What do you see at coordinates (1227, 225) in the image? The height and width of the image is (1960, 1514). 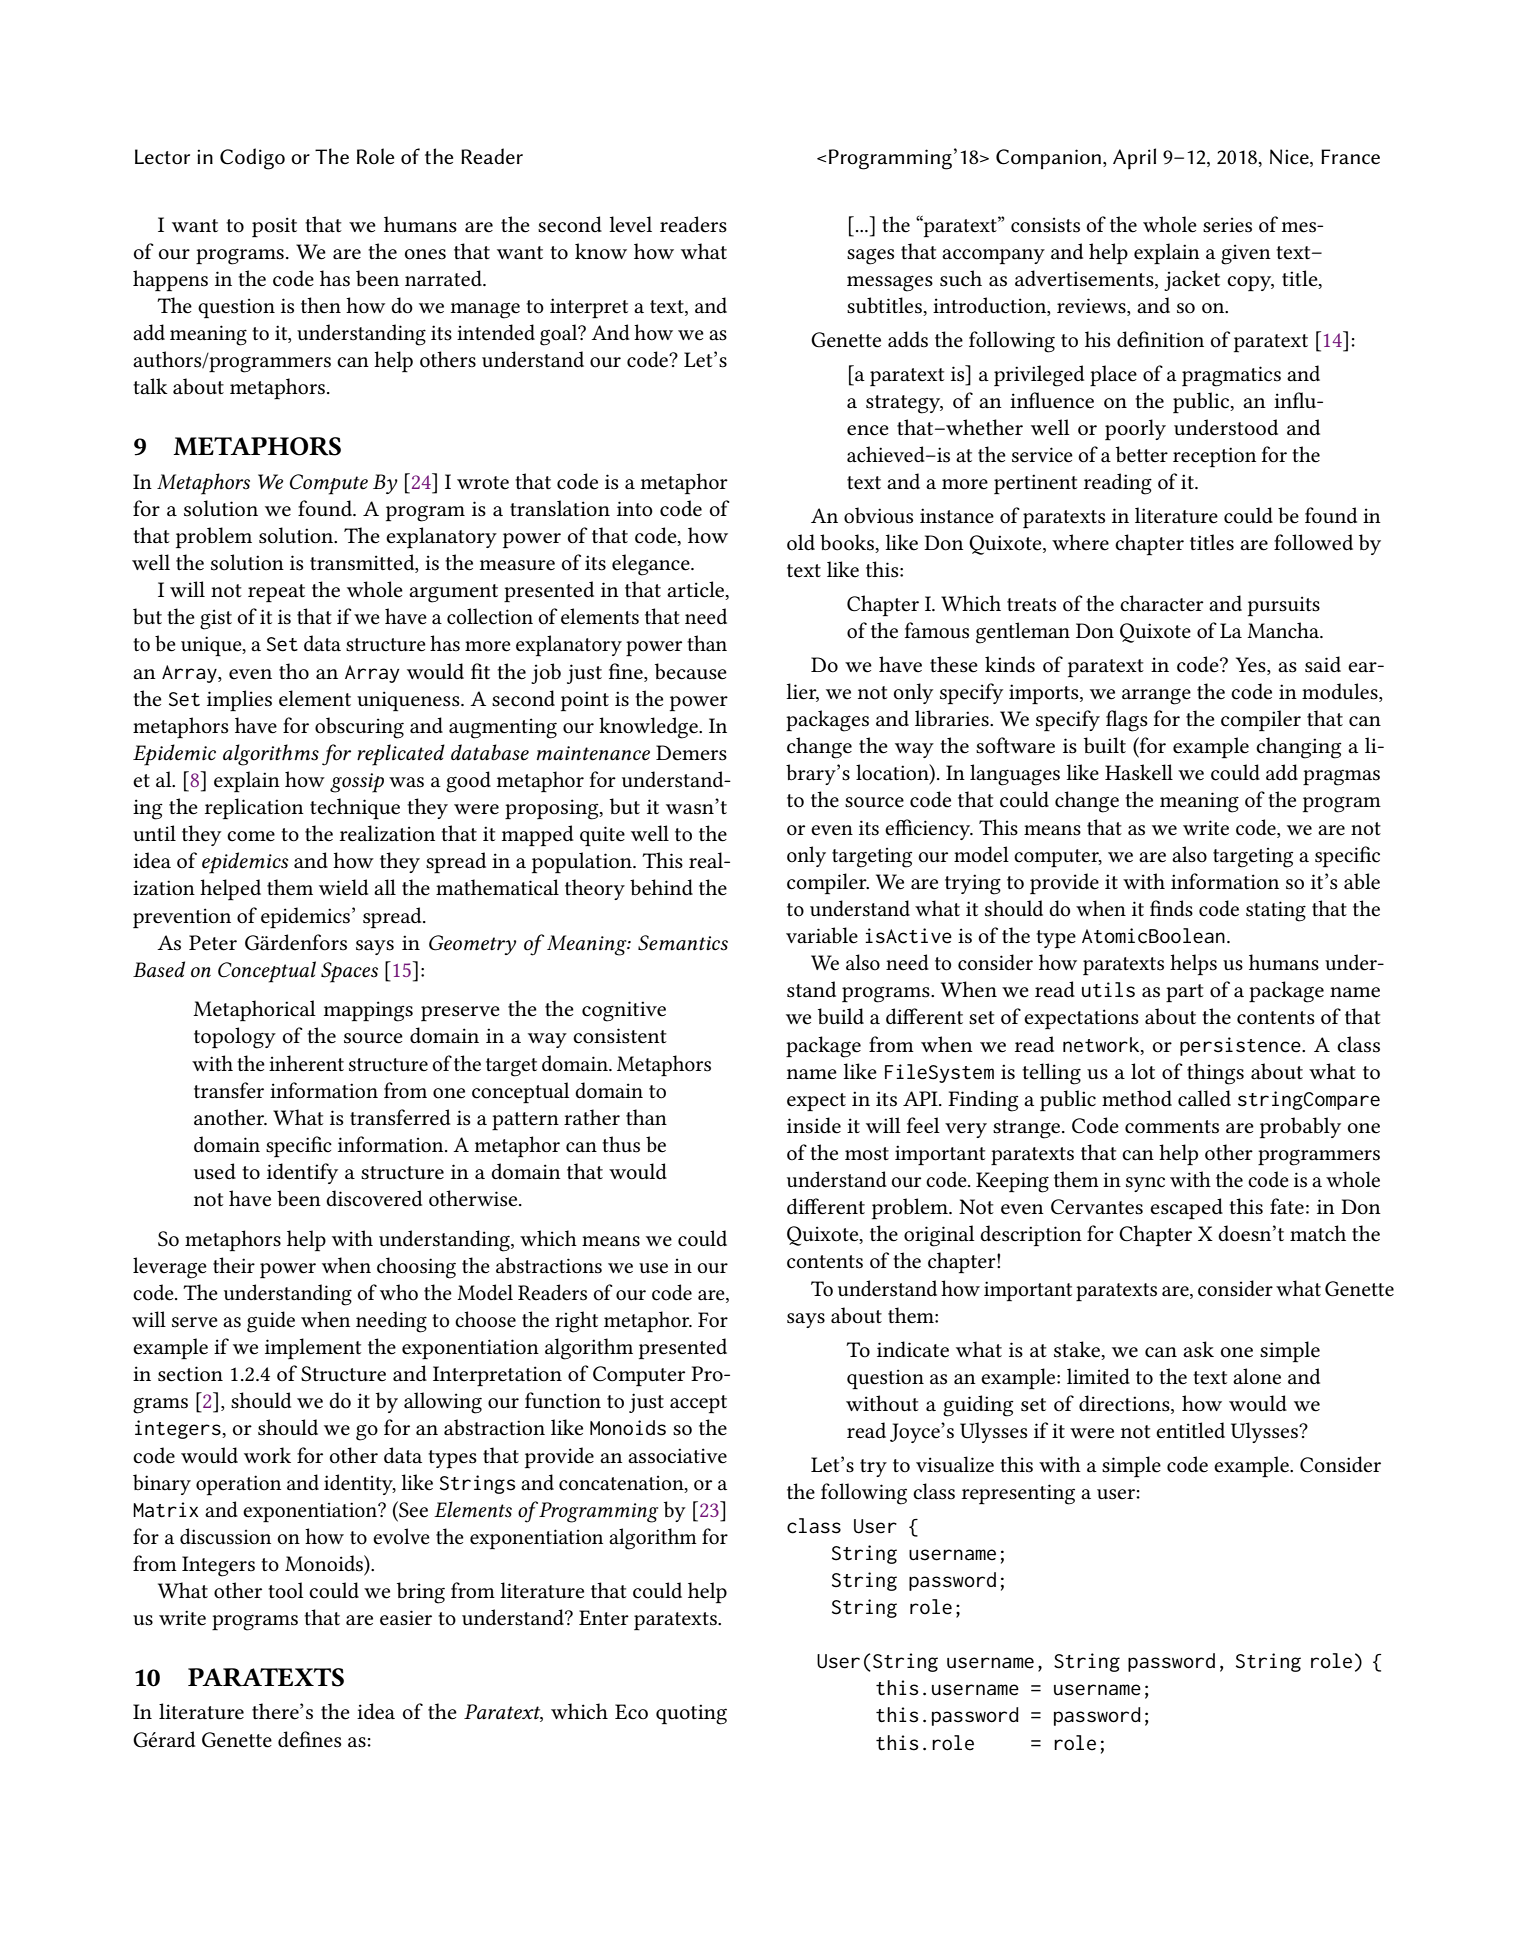 I see `series` at bounding box center [1227, 225].
